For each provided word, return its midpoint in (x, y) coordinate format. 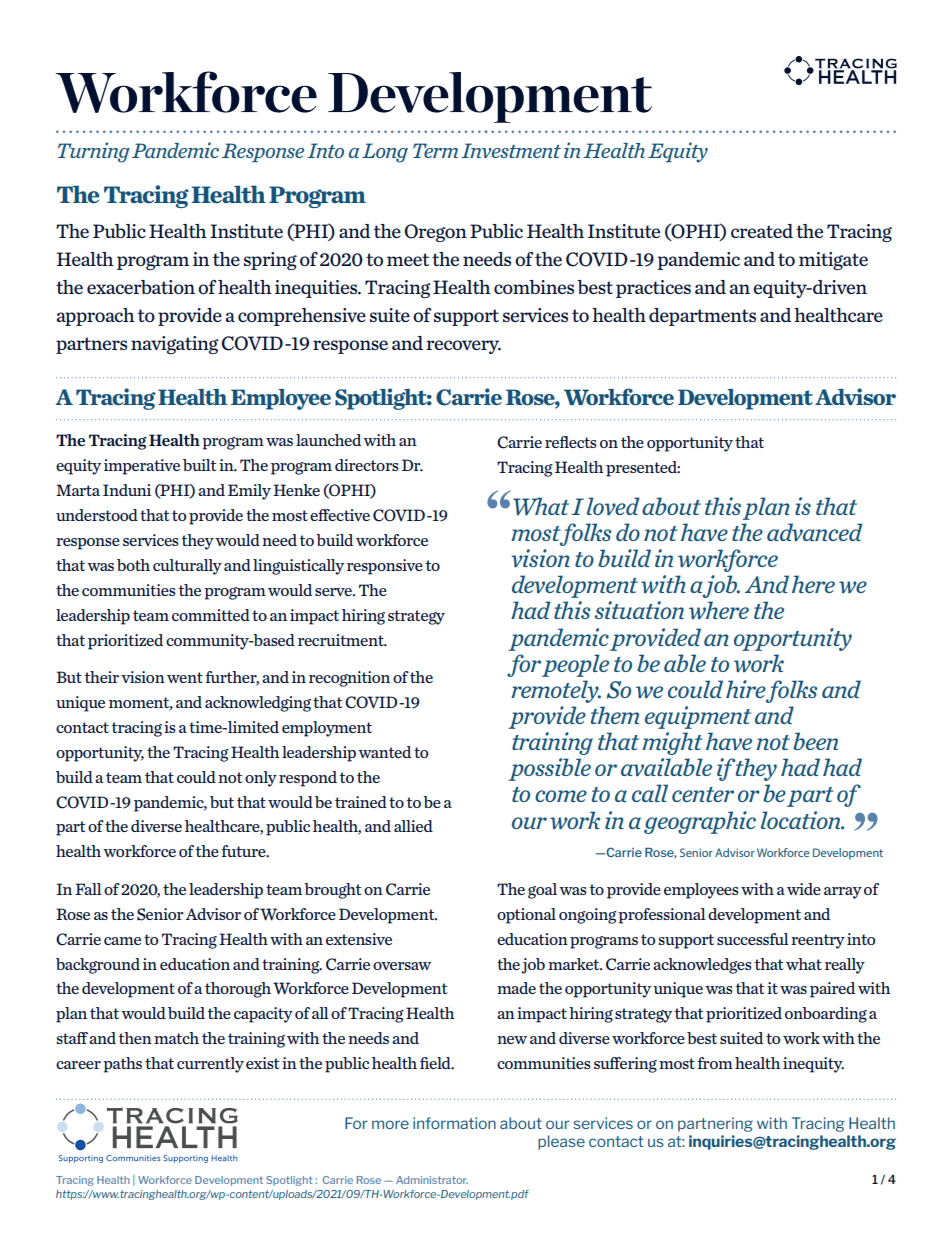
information (454, 1123)
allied (413, 826)
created (762, 231)
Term (435, 150)
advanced (814, 532)
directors (367, 465)
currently (210, 1065)
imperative (142, 467)
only (261, 779)
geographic (700, 822)
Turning (94, 152)
